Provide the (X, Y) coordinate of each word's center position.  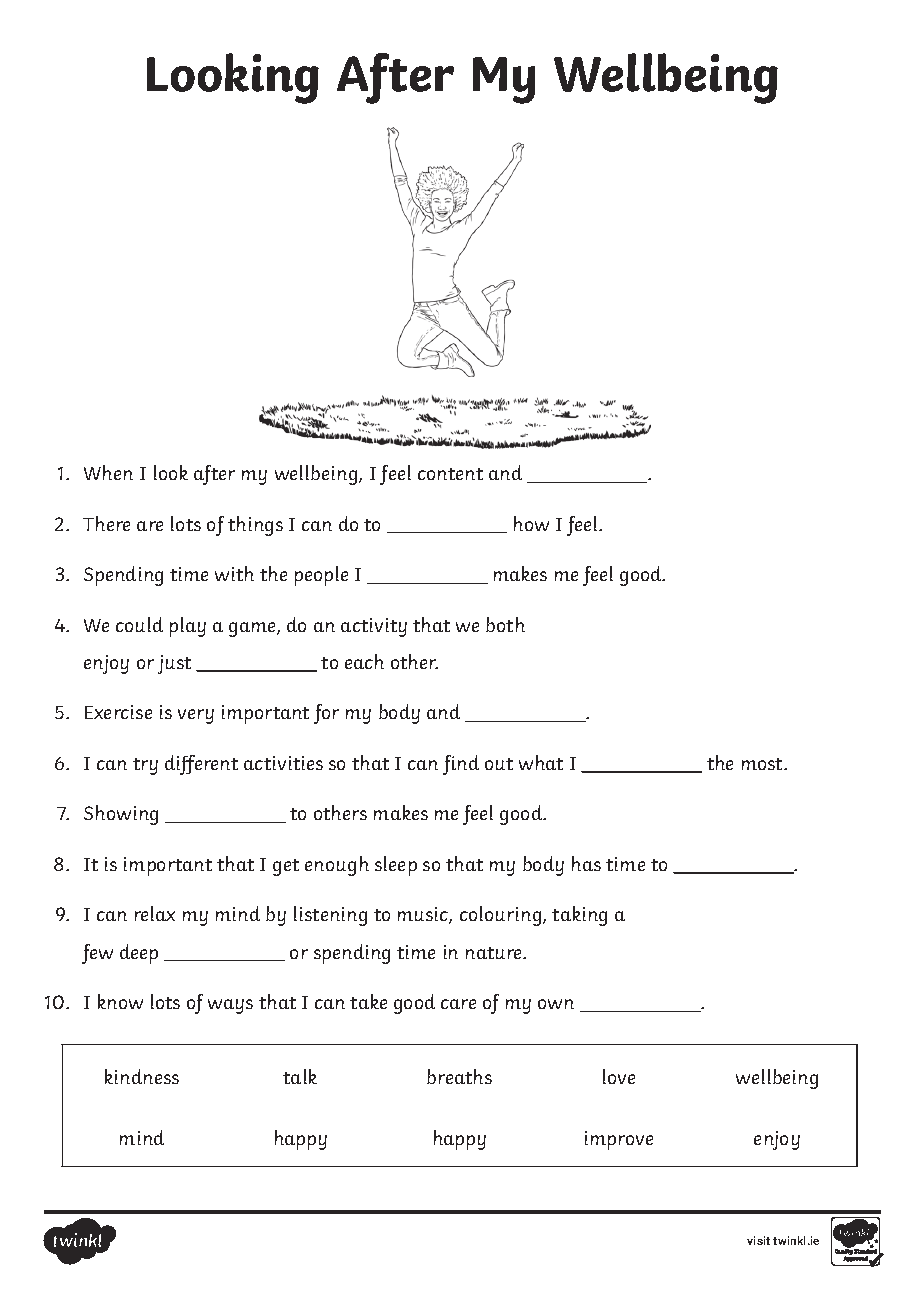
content (450, 474)
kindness (142, 1076)
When (108, 472)
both (505, 624)
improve (619, 1140)
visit (758, 1240)
